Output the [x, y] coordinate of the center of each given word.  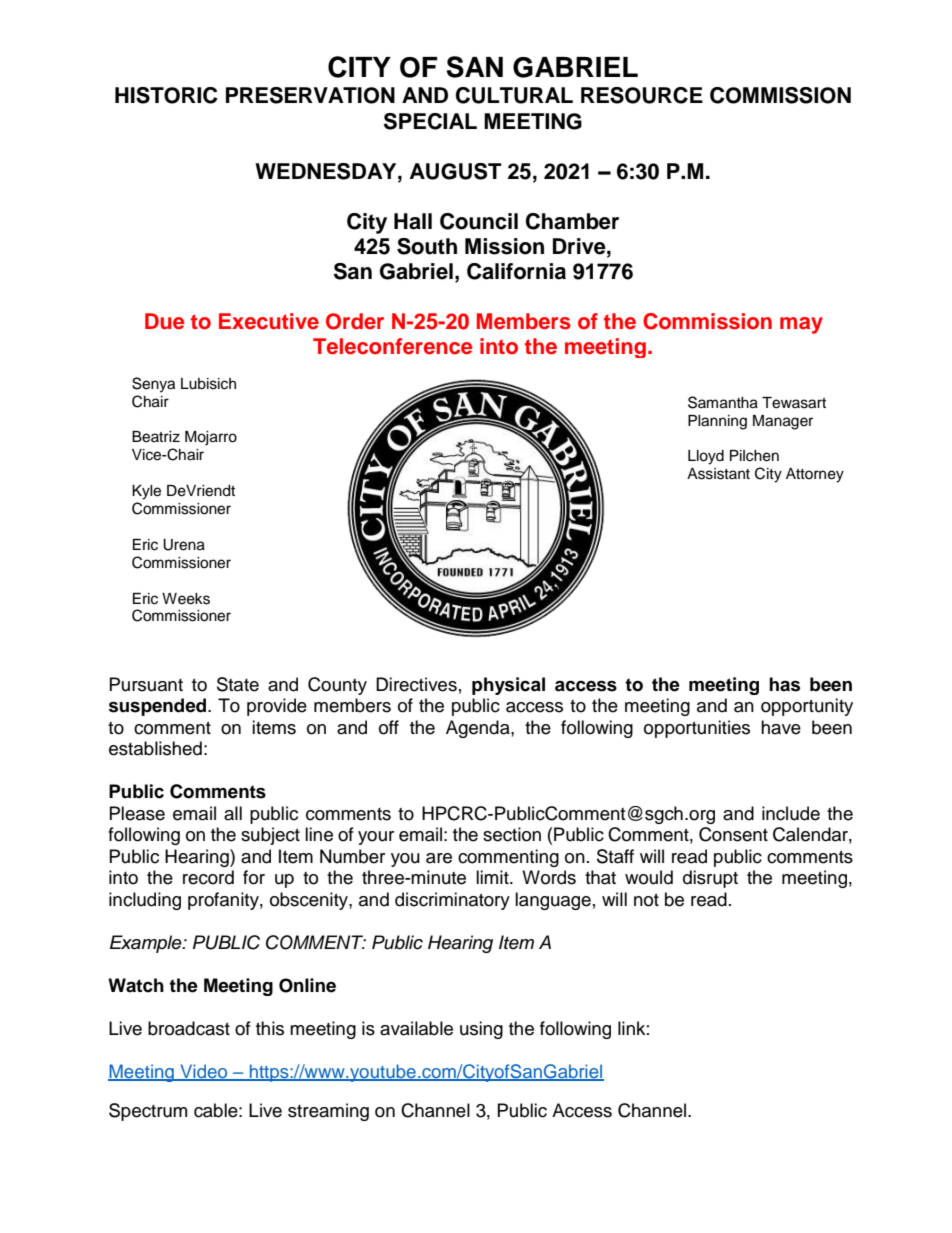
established [155, 748]
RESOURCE [642, 95]
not [646, 900]
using [481, 1030]
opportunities [697, 729]
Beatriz [156, 437]
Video [204, 1072]
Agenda [479, 729]
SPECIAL [430, 121]
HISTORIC [166, 95]
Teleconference [392, 346]
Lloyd [706, 457]
